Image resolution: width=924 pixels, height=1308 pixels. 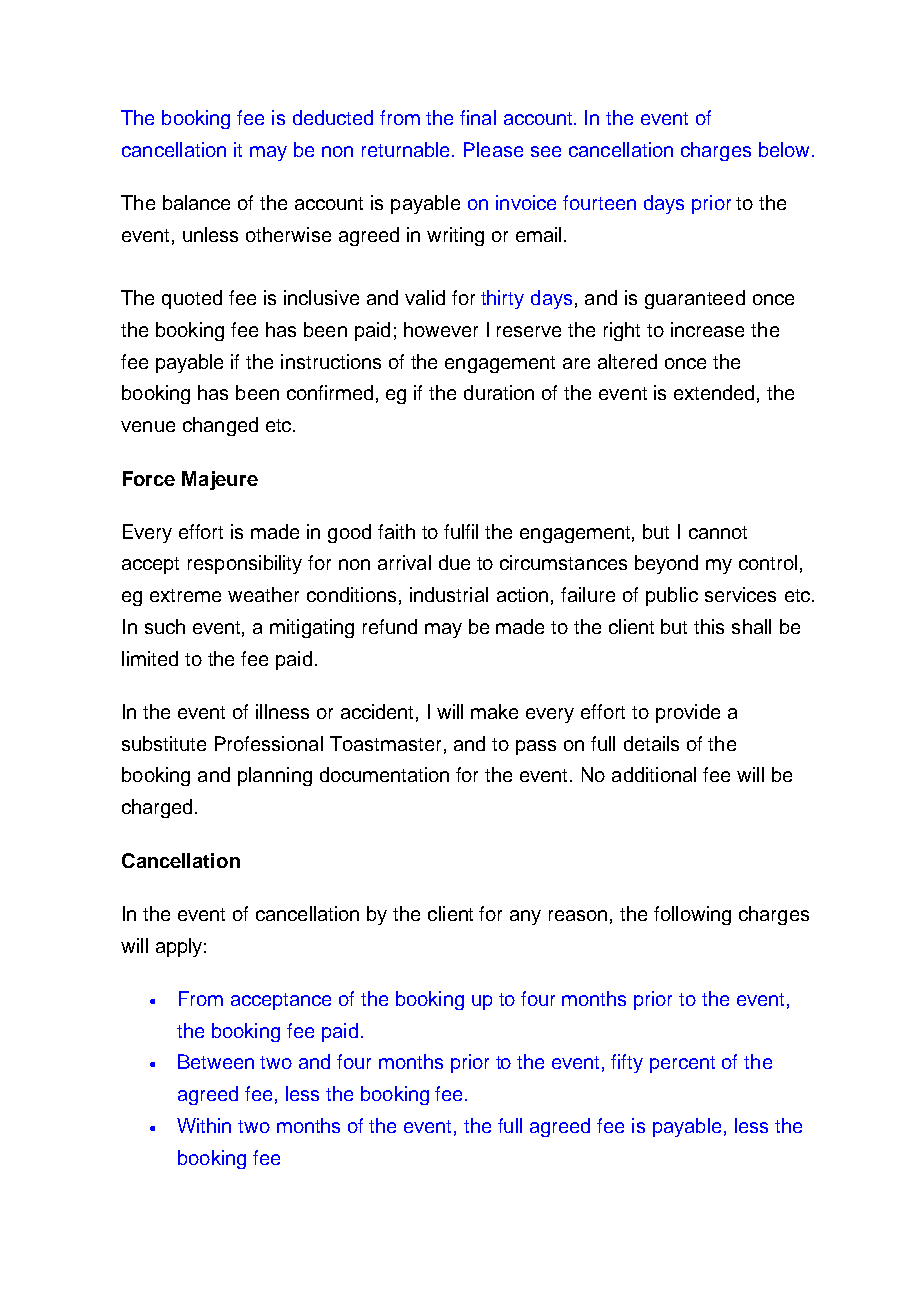 What do you see at coordinates (493, 149) in the screenshot?
I see `Please` at bounding box center [493, 149].
